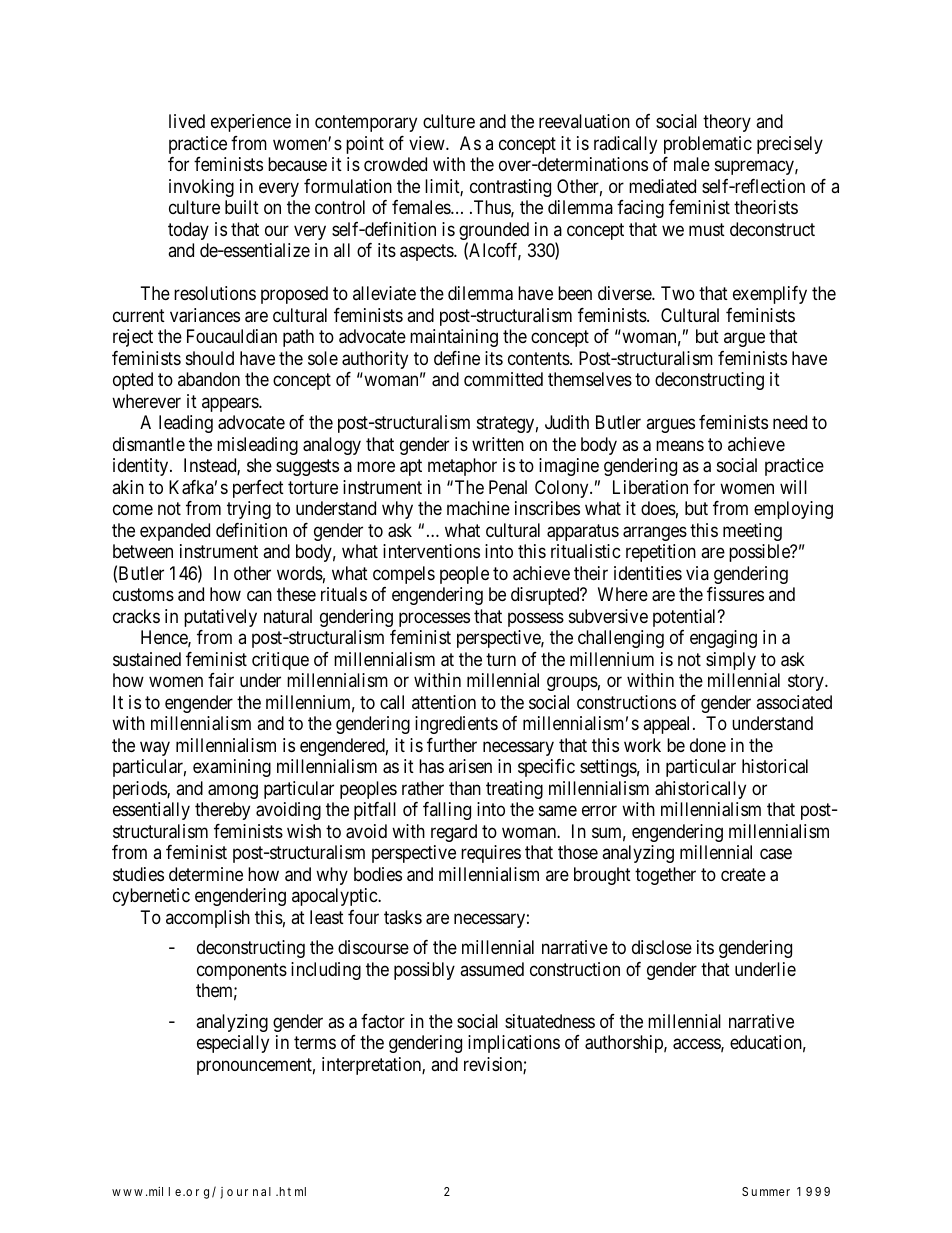  What do you see at coordinates (428, 143) in the page?
I see `view` at bounding box center [428, 143].
